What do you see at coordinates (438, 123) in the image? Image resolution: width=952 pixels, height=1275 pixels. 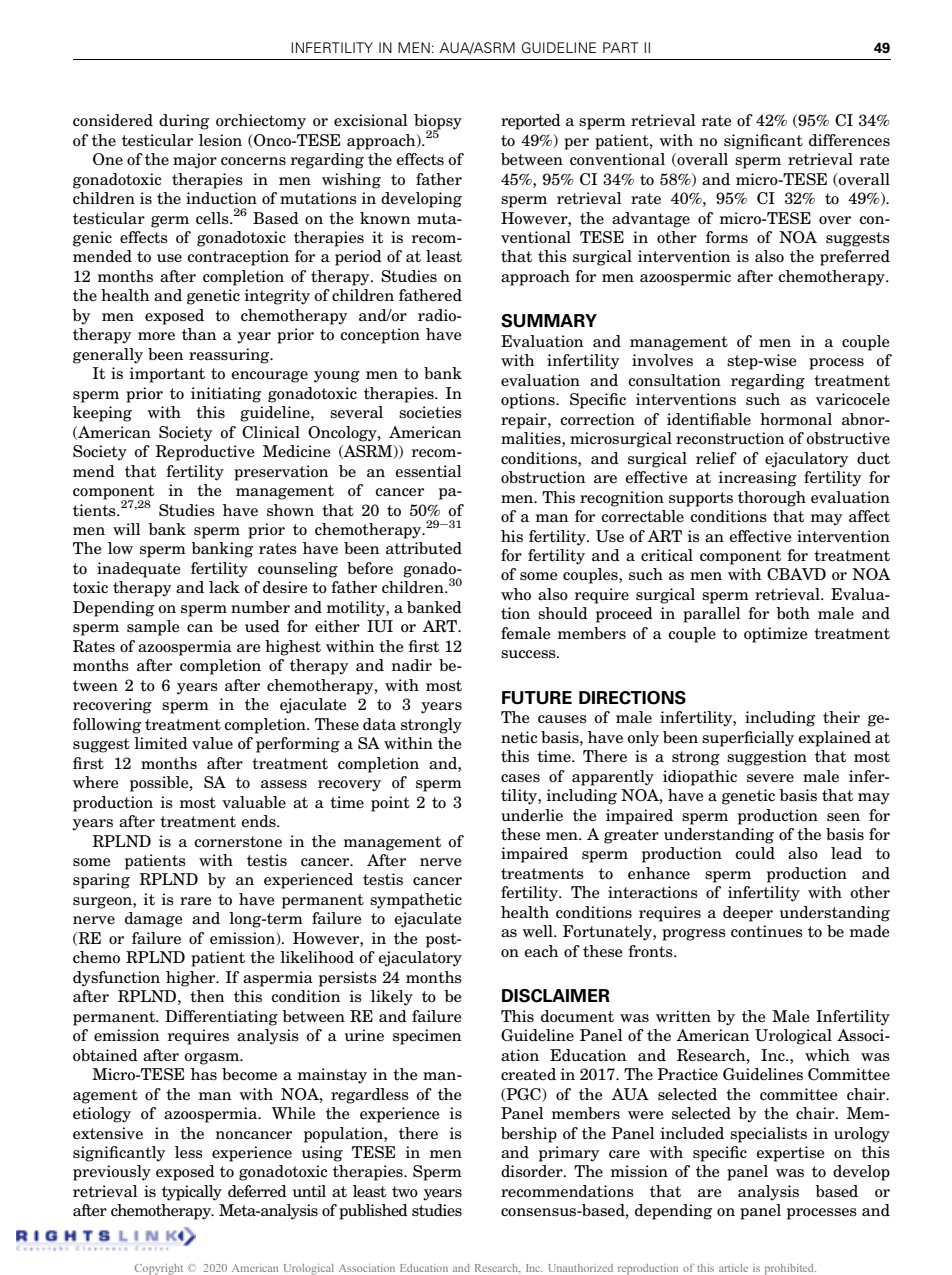 I see `biopsy` at bounding box center [438, 123].
